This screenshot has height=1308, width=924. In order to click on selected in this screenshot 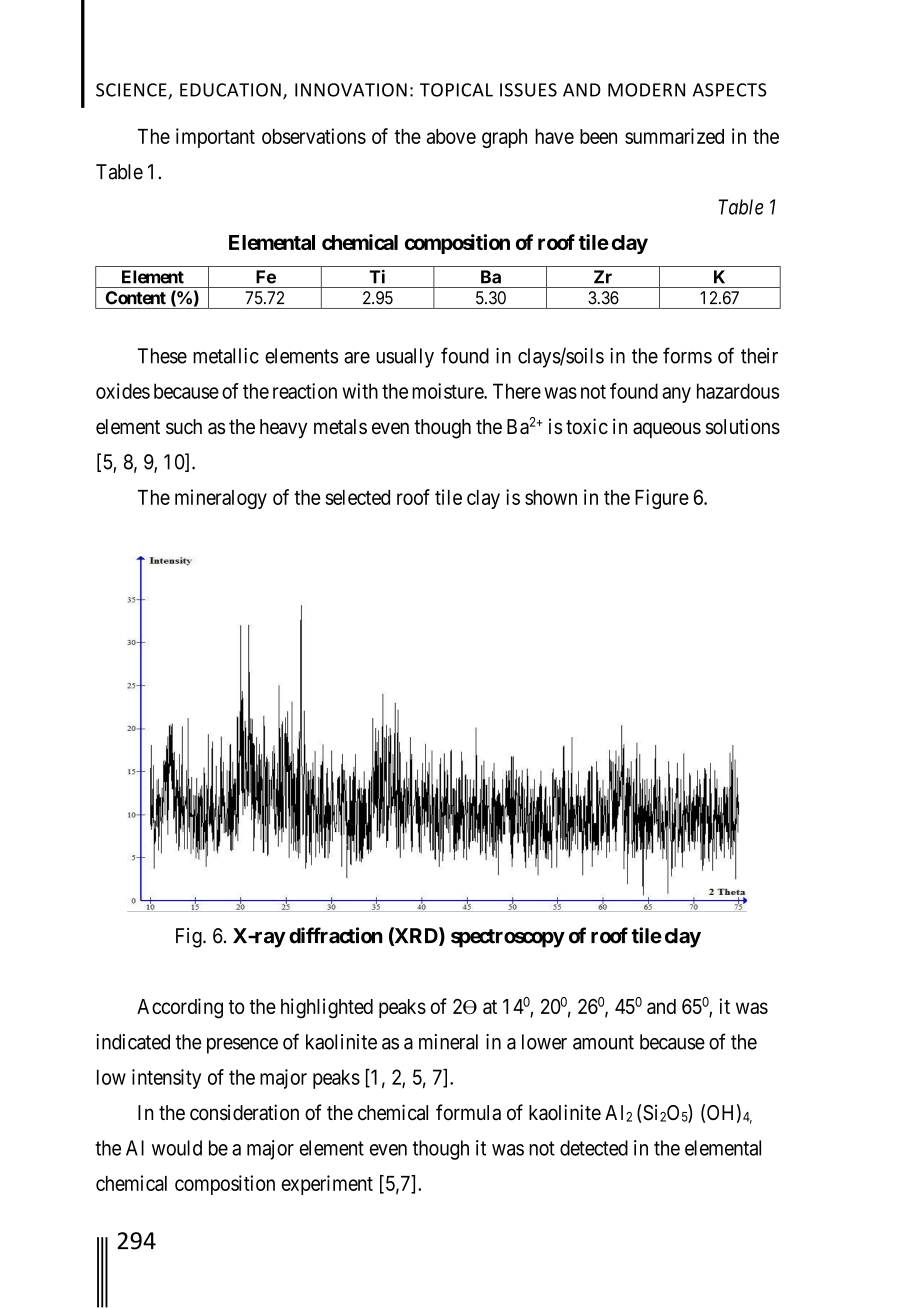, I will do `click(357, 497)`.
